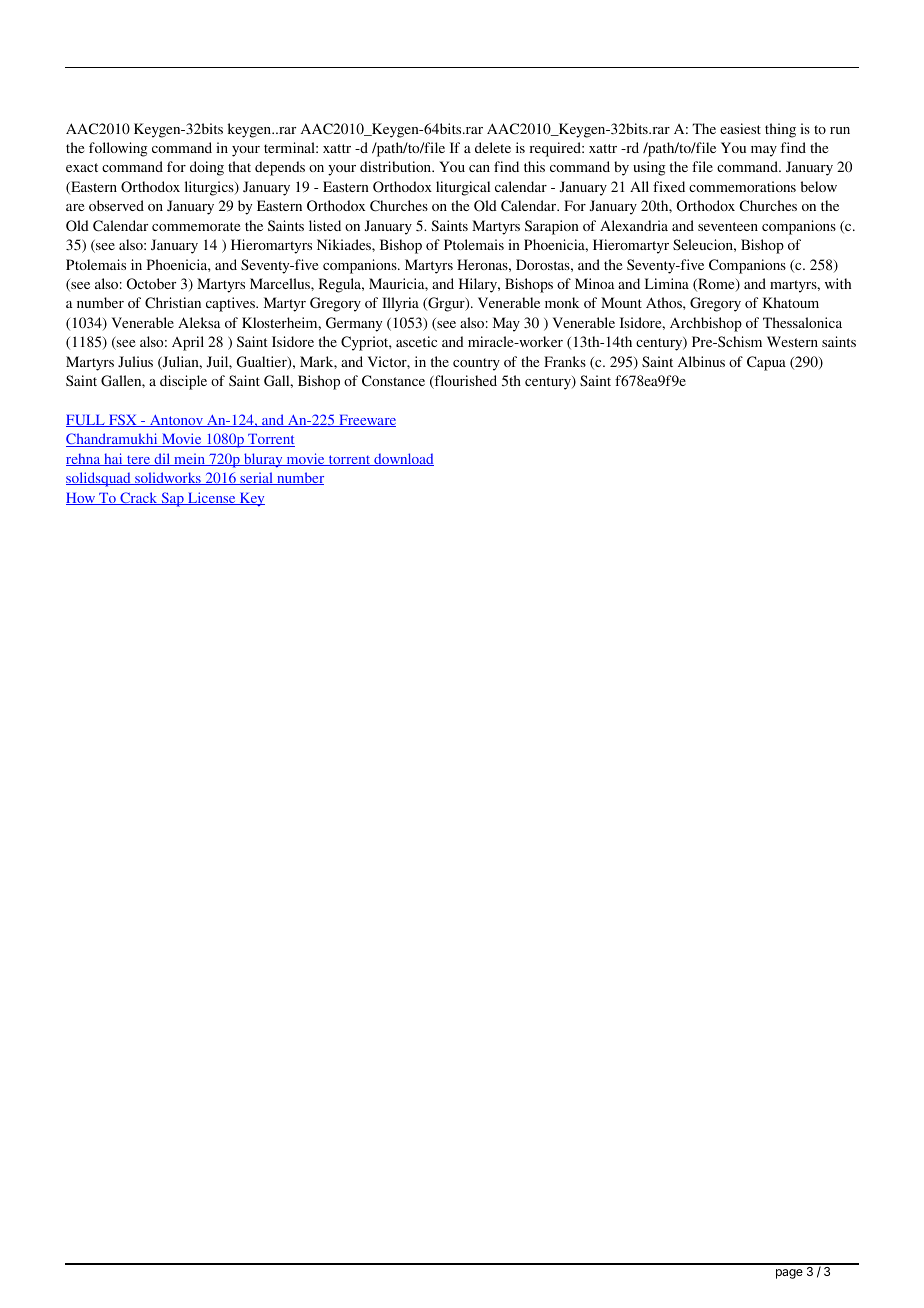 This image has height=1308, width=924. Describe the element at coordinates (701, 361) in the image. I see `Albinus` at that location.
